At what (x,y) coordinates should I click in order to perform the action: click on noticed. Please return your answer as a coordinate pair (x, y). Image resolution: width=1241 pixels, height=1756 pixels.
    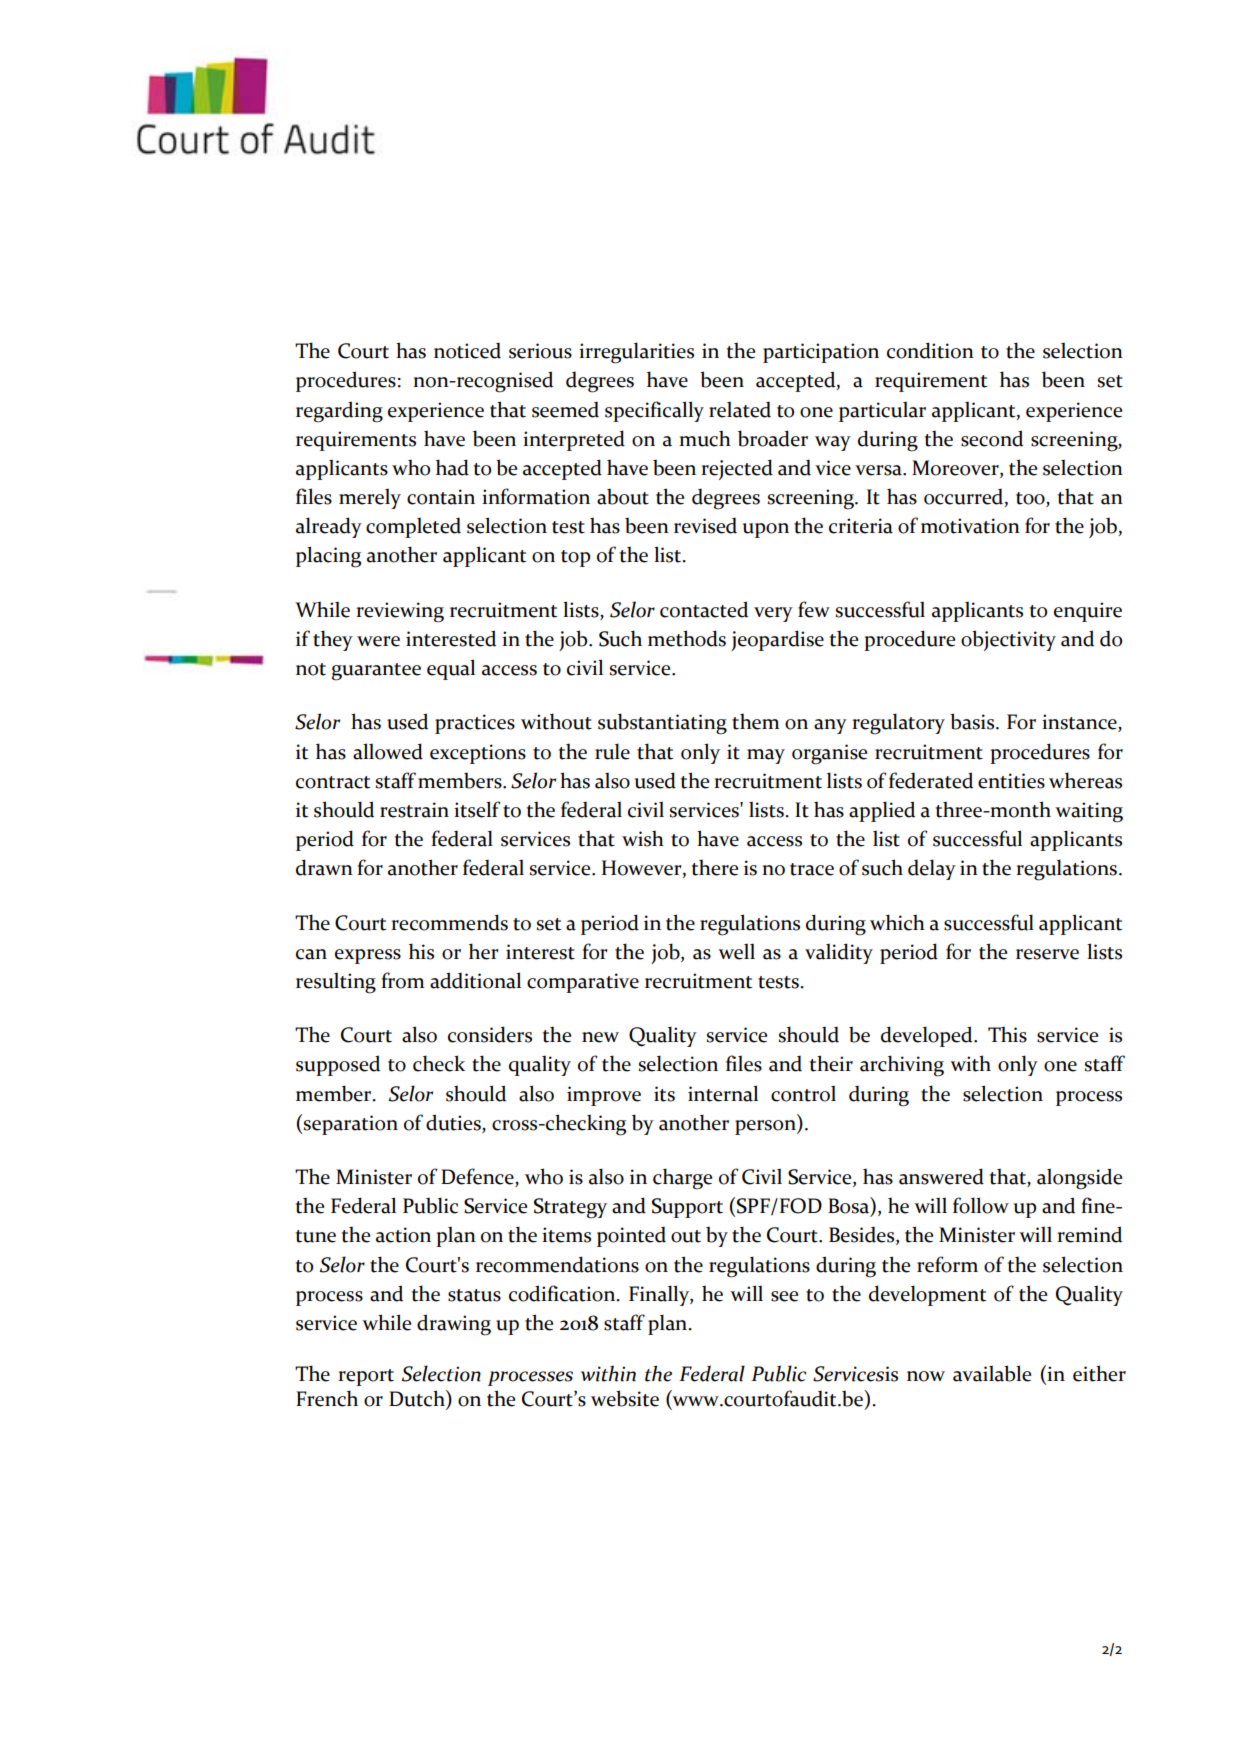
    Looking at the image, I should click on (467, 351).
